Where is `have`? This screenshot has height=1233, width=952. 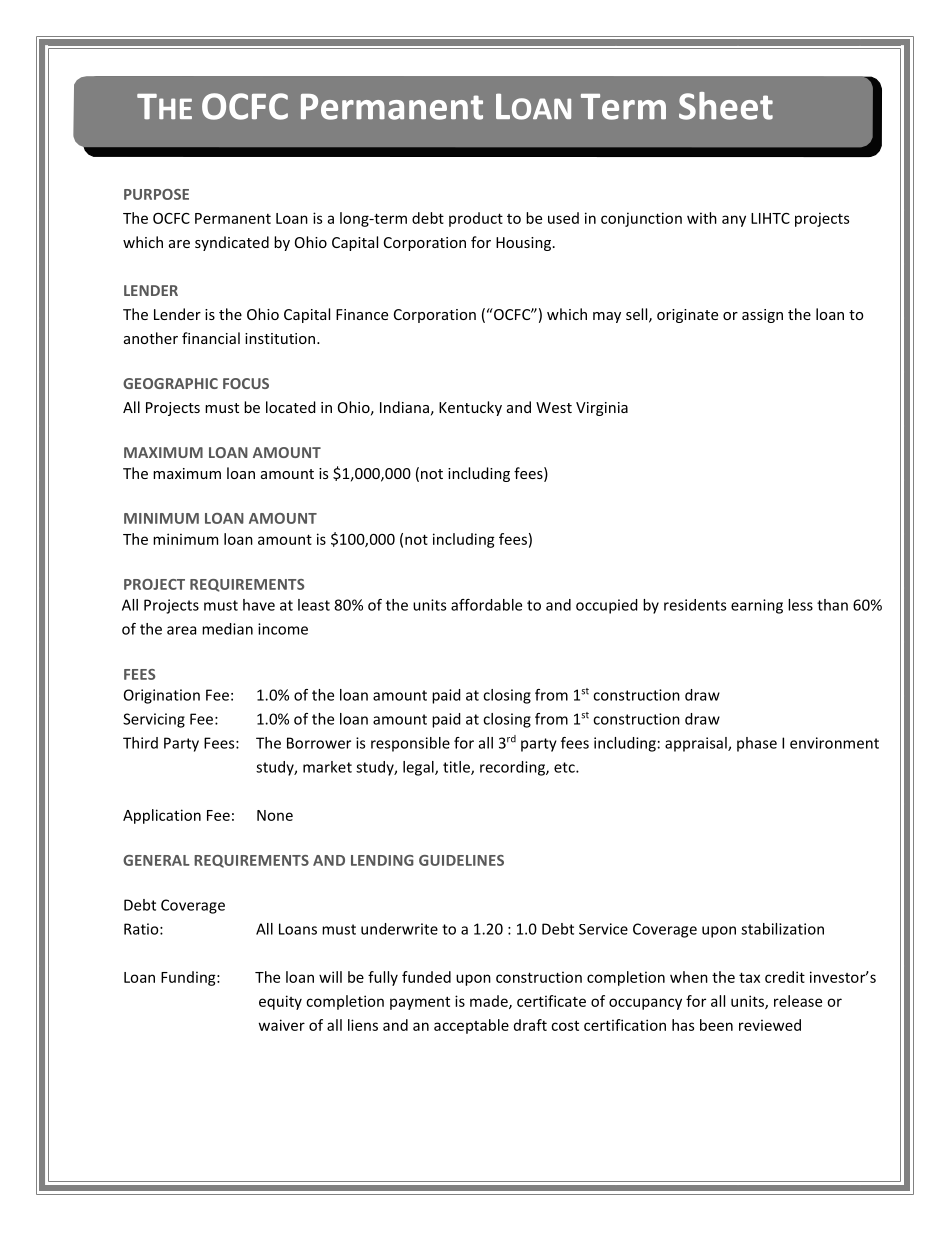
have is located at coordinates (259, 605).
